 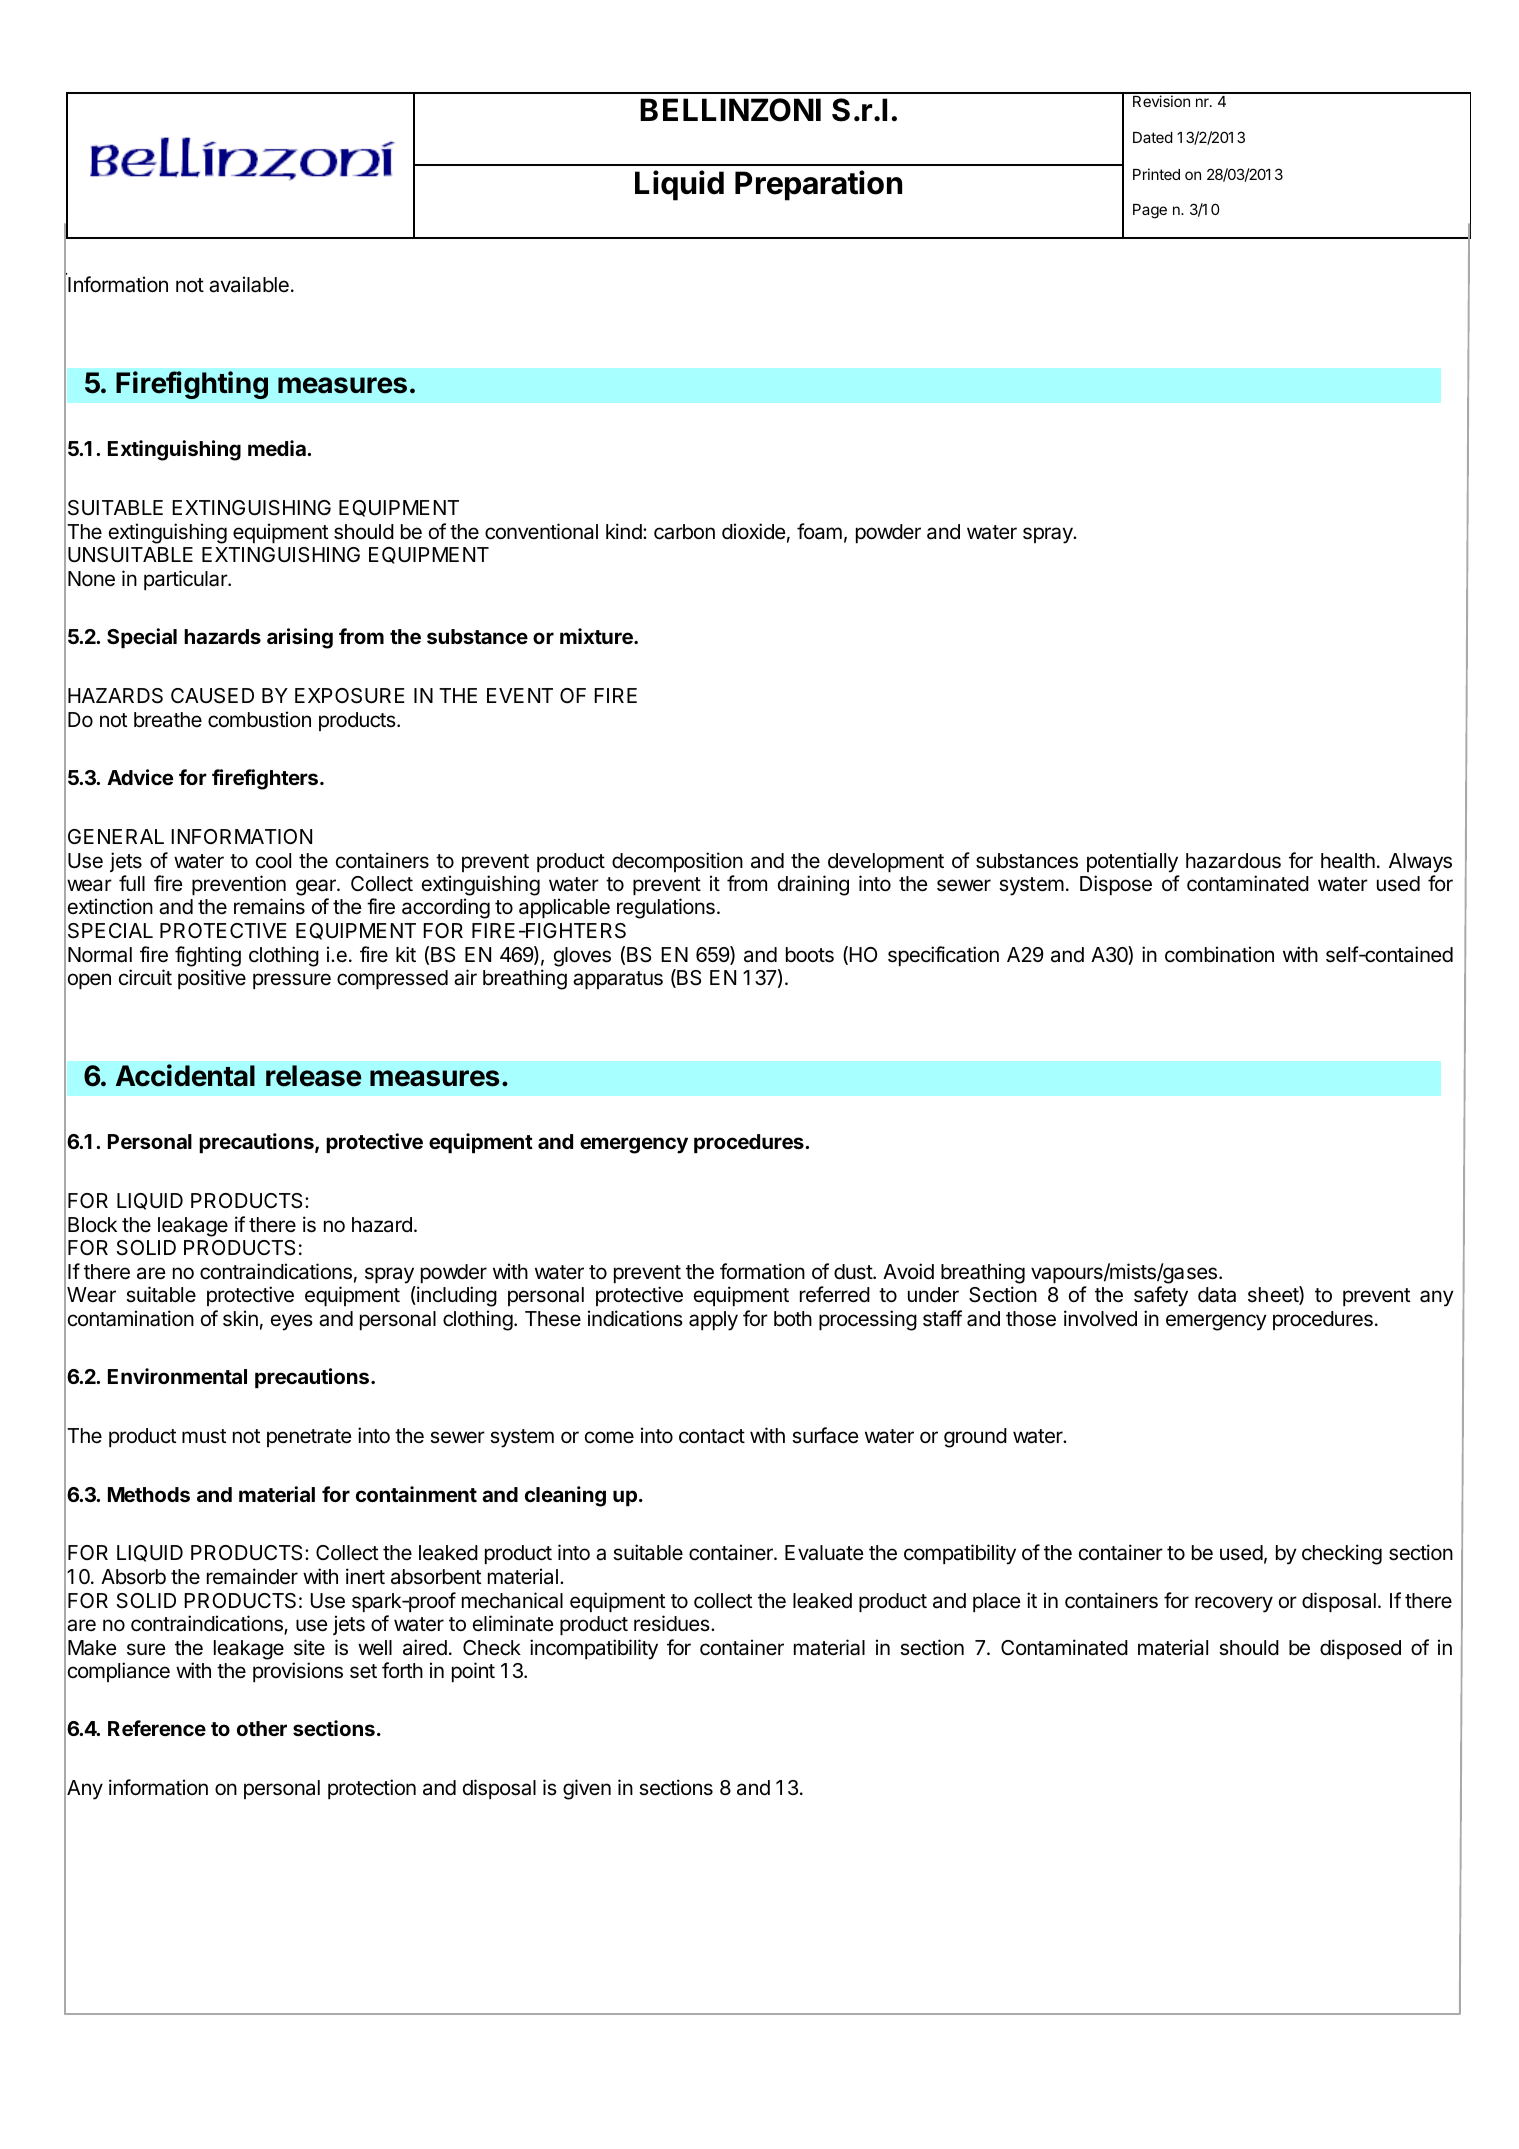 I want to click on Printed, so click(x=1156, y=174).
